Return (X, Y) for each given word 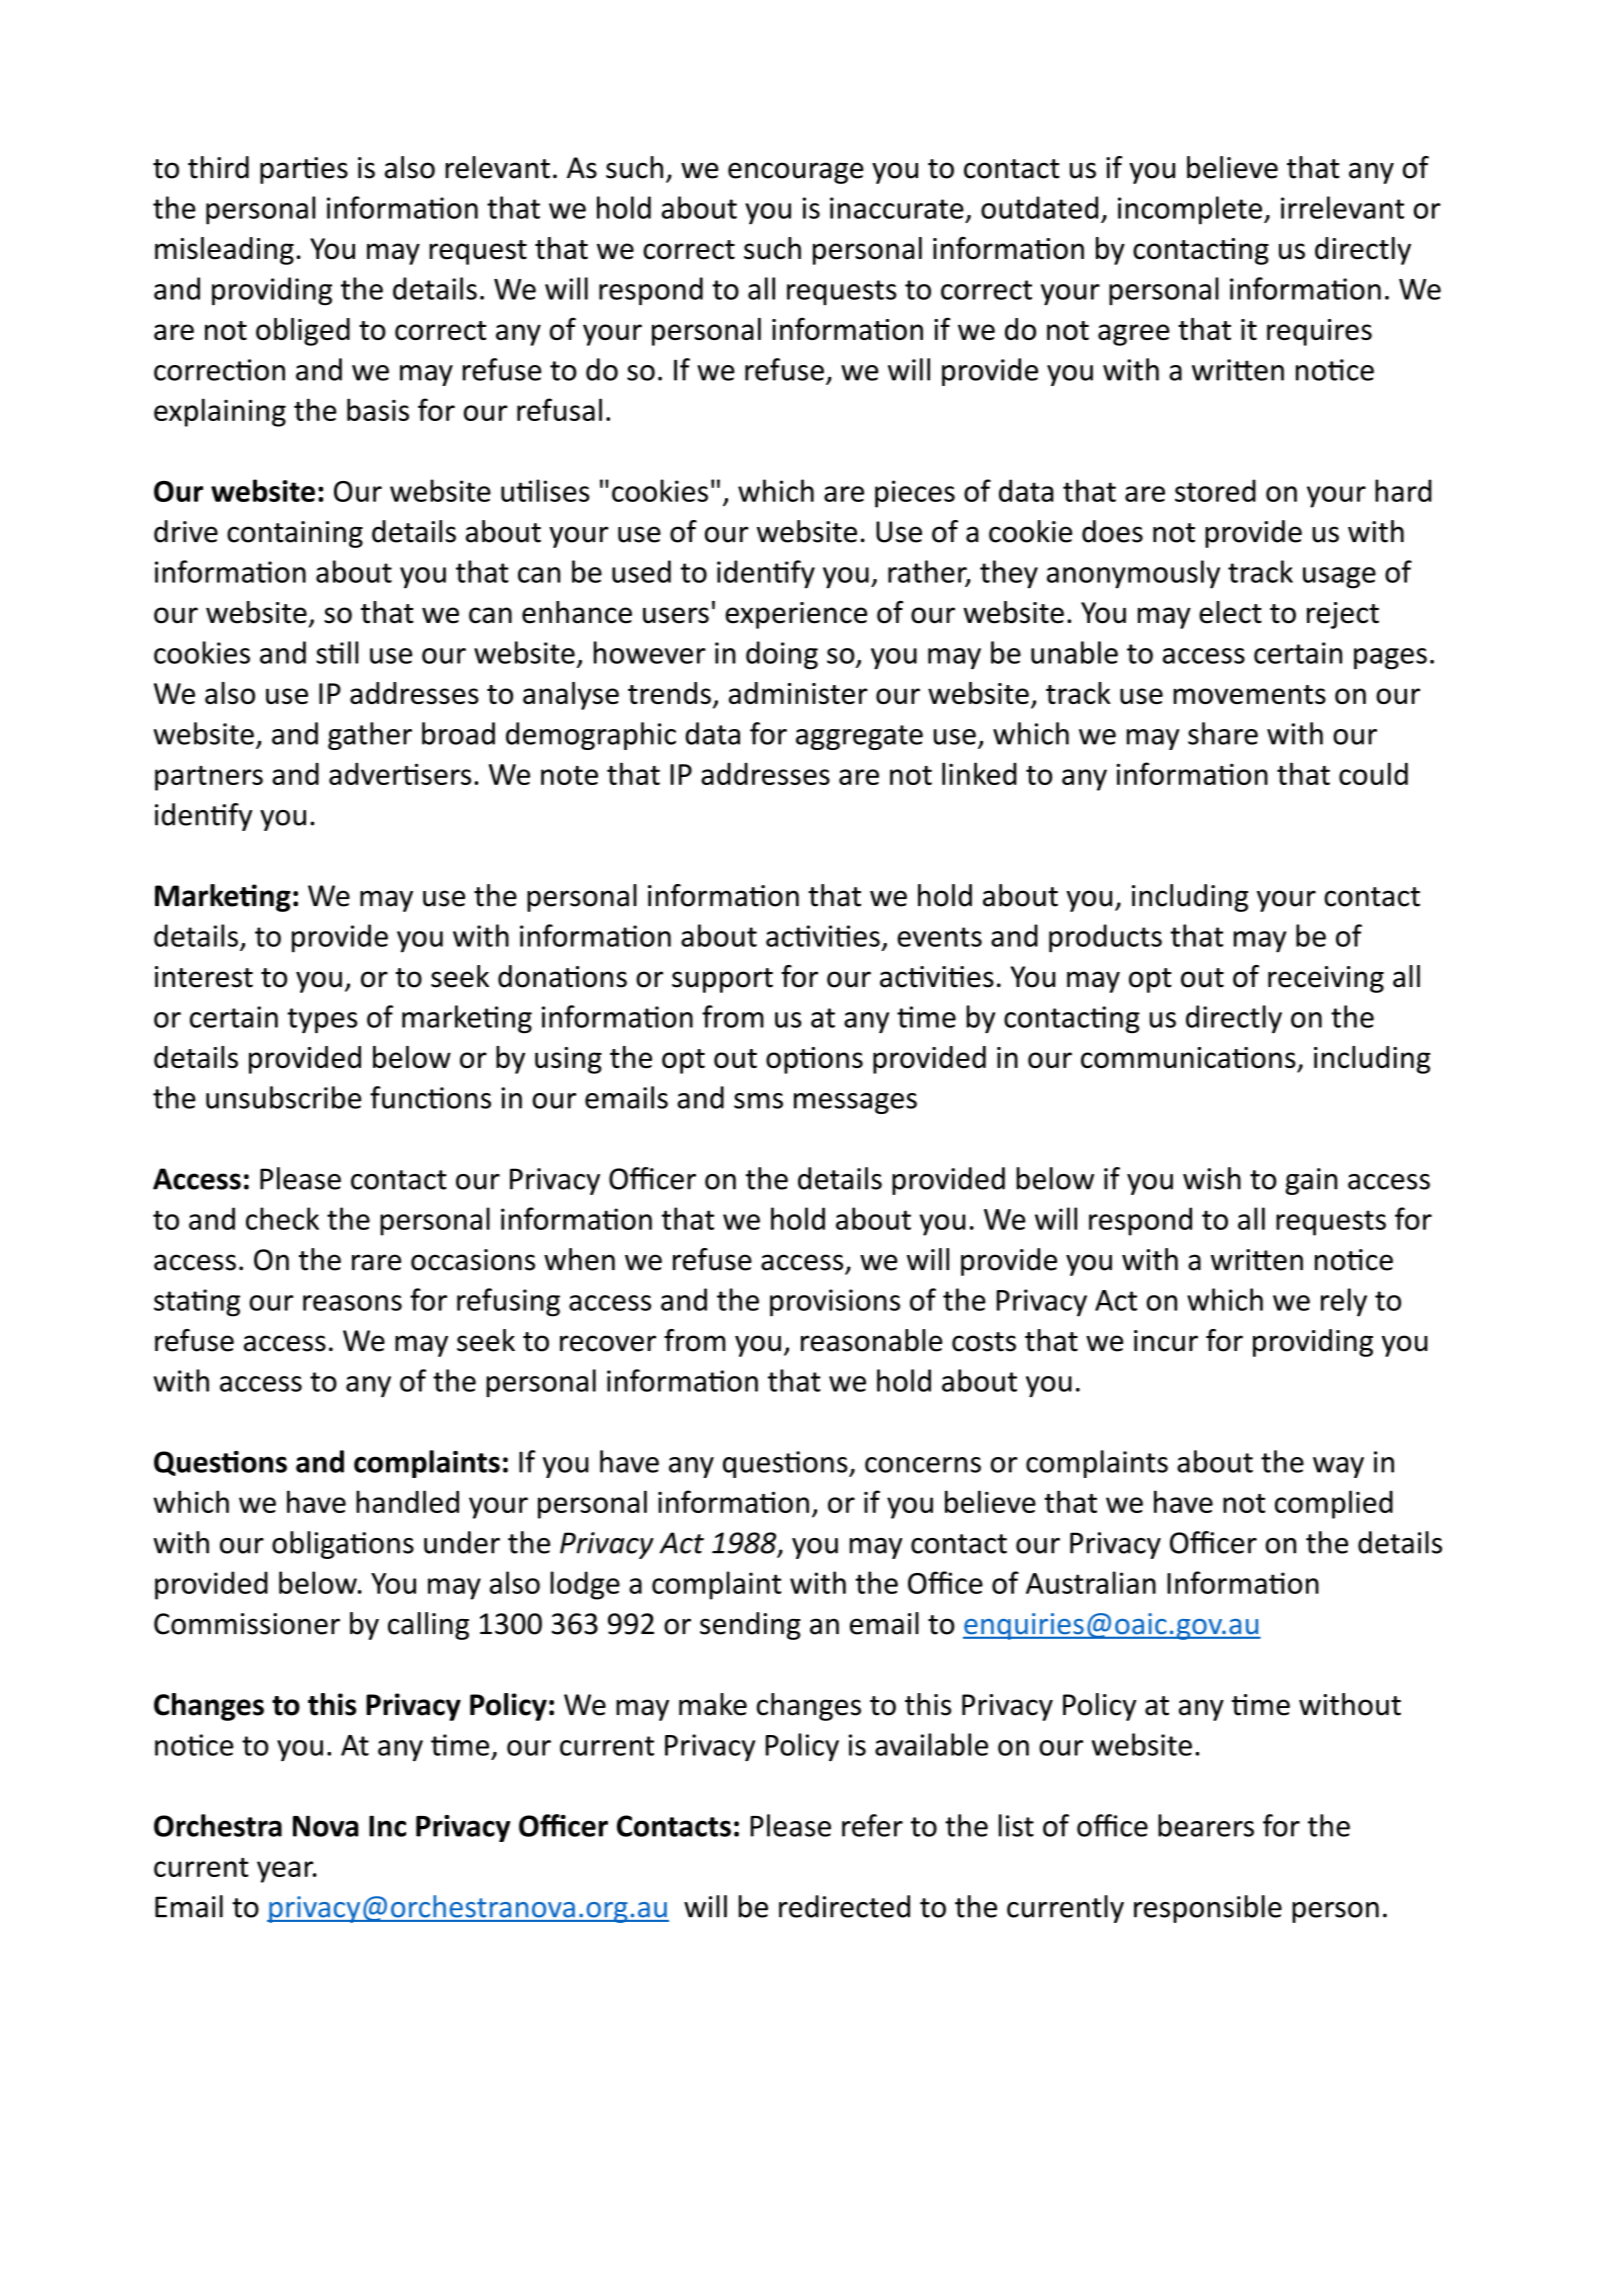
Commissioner (247, 1624)
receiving (1326, 979)
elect (1230, 612)
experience (796, 615)
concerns (923, 1465)
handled (407, 1501)
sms (758, 1101)
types (322, 1020)
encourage (796, 173)
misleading (224, 251)
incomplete (1190, 210)
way (1338, 1467)
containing (295, 534)
